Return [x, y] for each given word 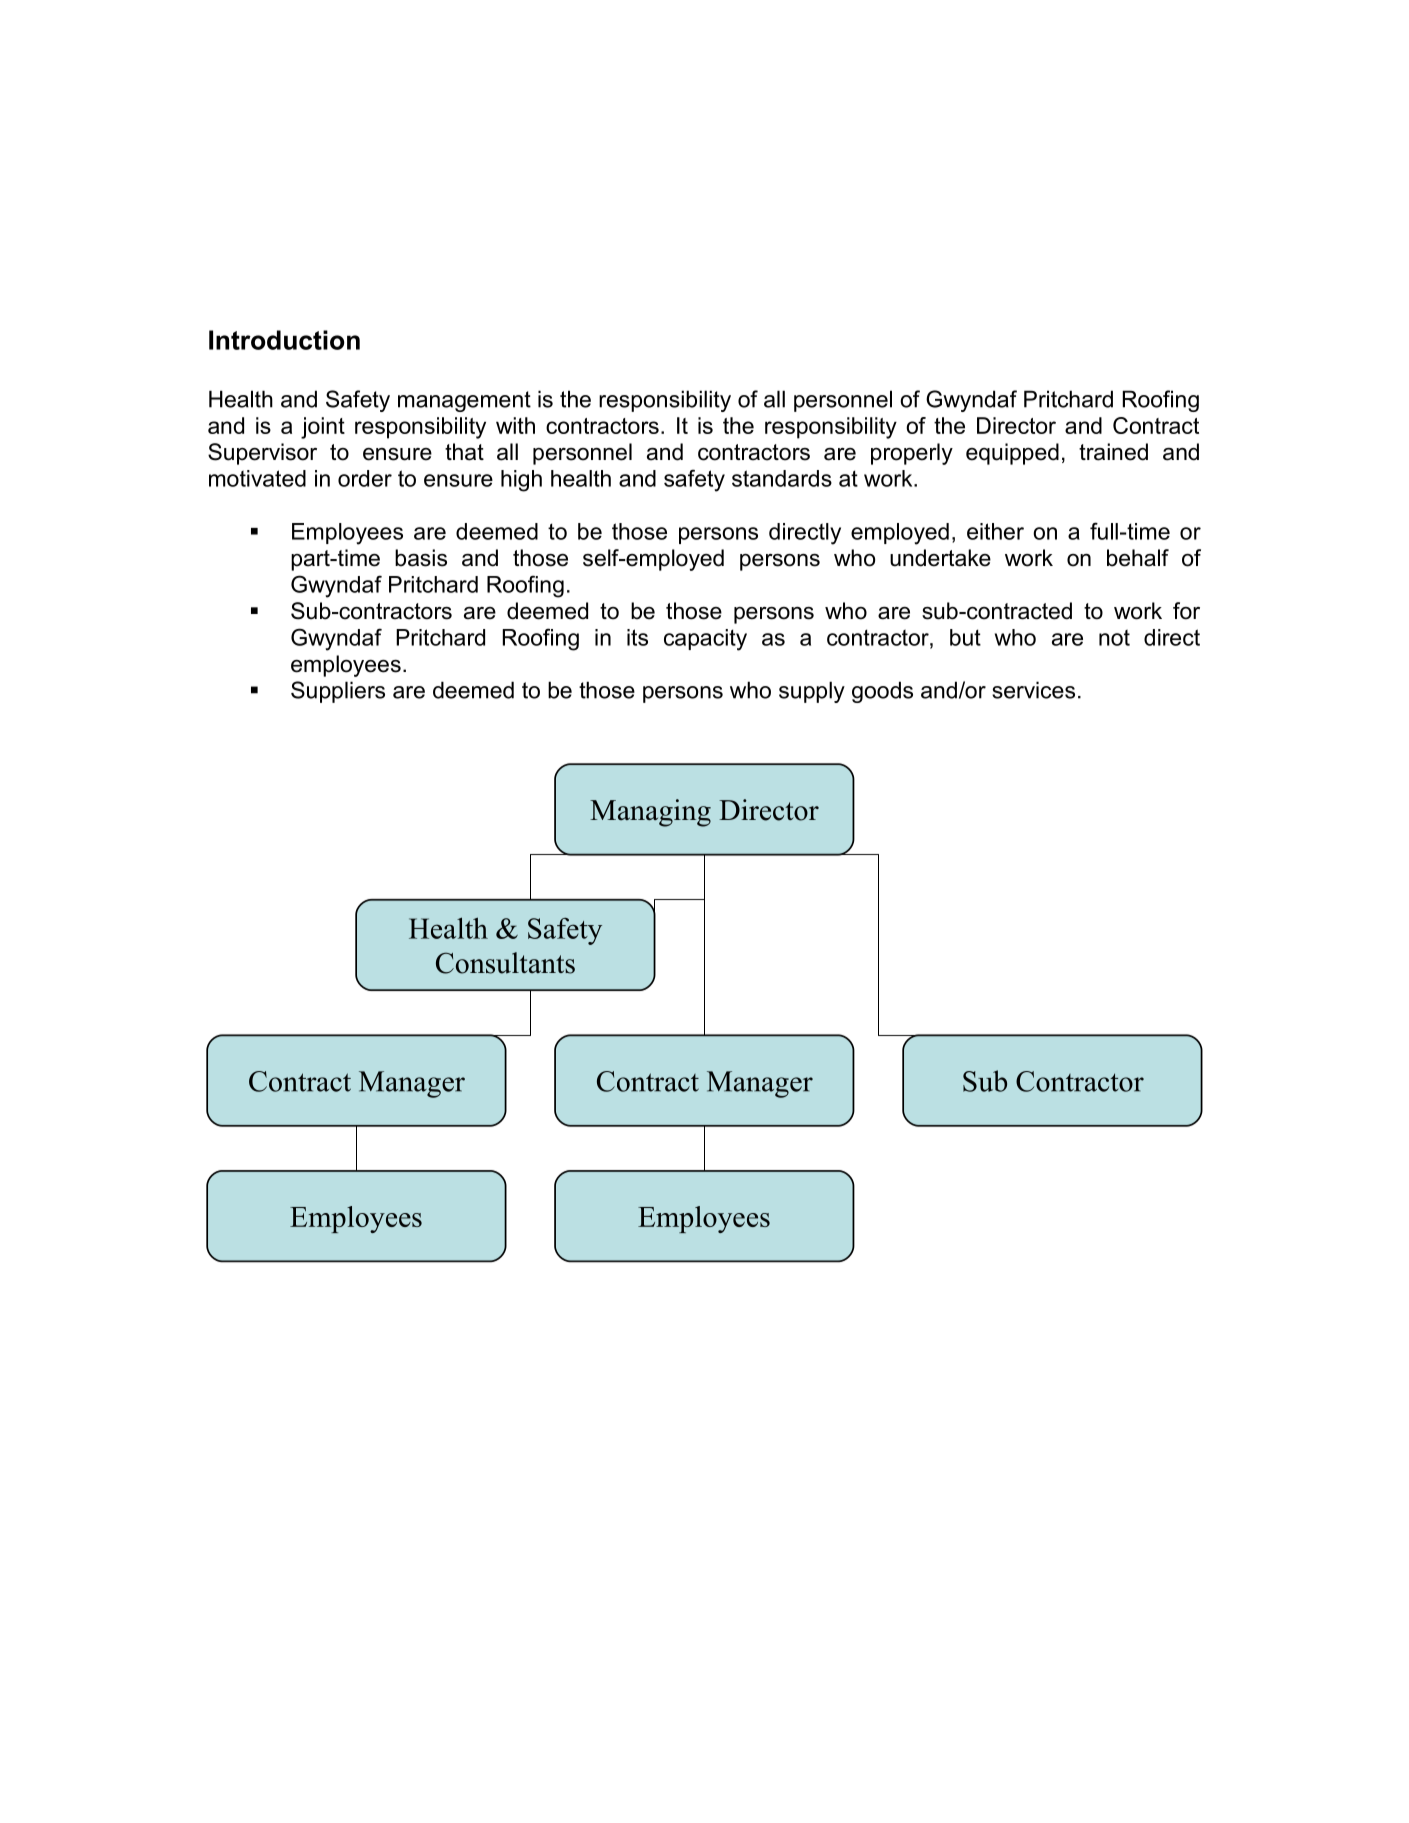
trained [1113, 452]
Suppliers [338, 692]
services [1033, 690]
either [995, 531]
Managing [650, 813]
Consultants [505, 963]
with [515, 425]
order [365, 478]
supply [812, 692]
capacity [705, 640]
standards [782, 478]
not [1114, 637]
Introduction [284, 340]
